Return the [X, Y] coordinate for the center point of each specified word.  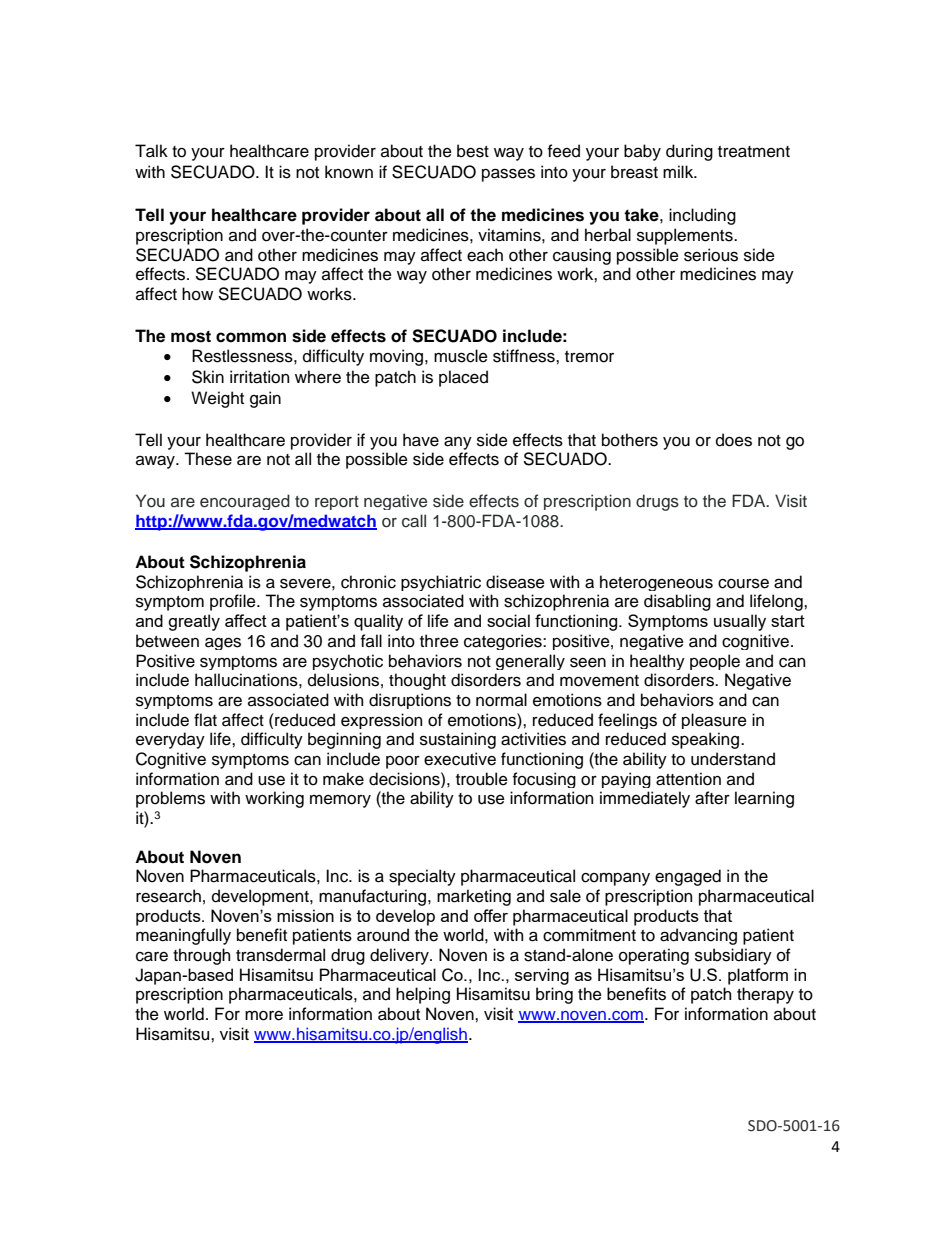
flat [205, 720]
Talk [151, 151]
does [734, 440]
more [264, 1016]
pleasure [714, 721]
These [208, 459]
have [421, 440]
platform [758, 976]
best [473, 151]
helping [423, 995]
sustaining [458, 740]
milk [679, 171]
